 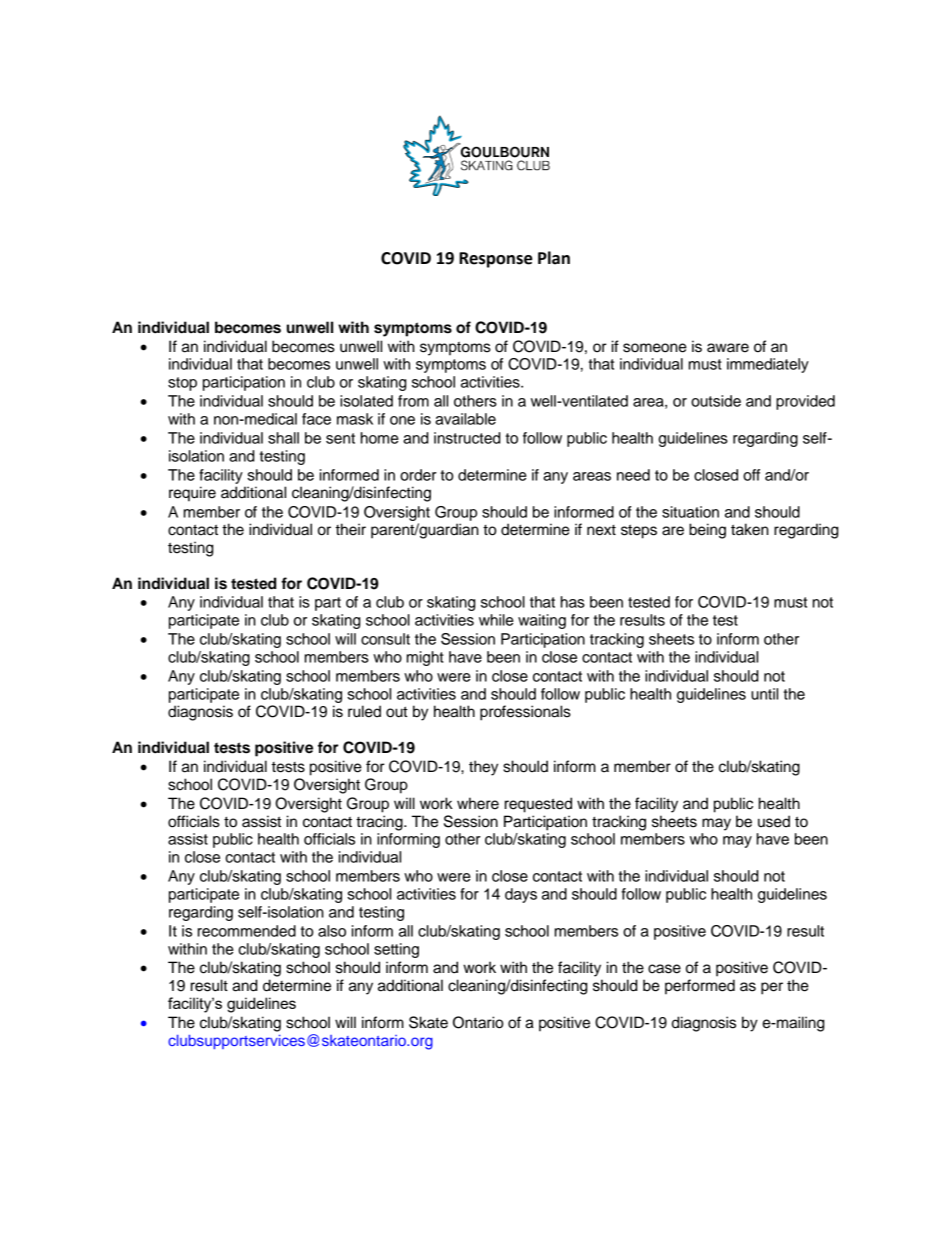 I want to click on recommended, so click(x=247, y=931).
